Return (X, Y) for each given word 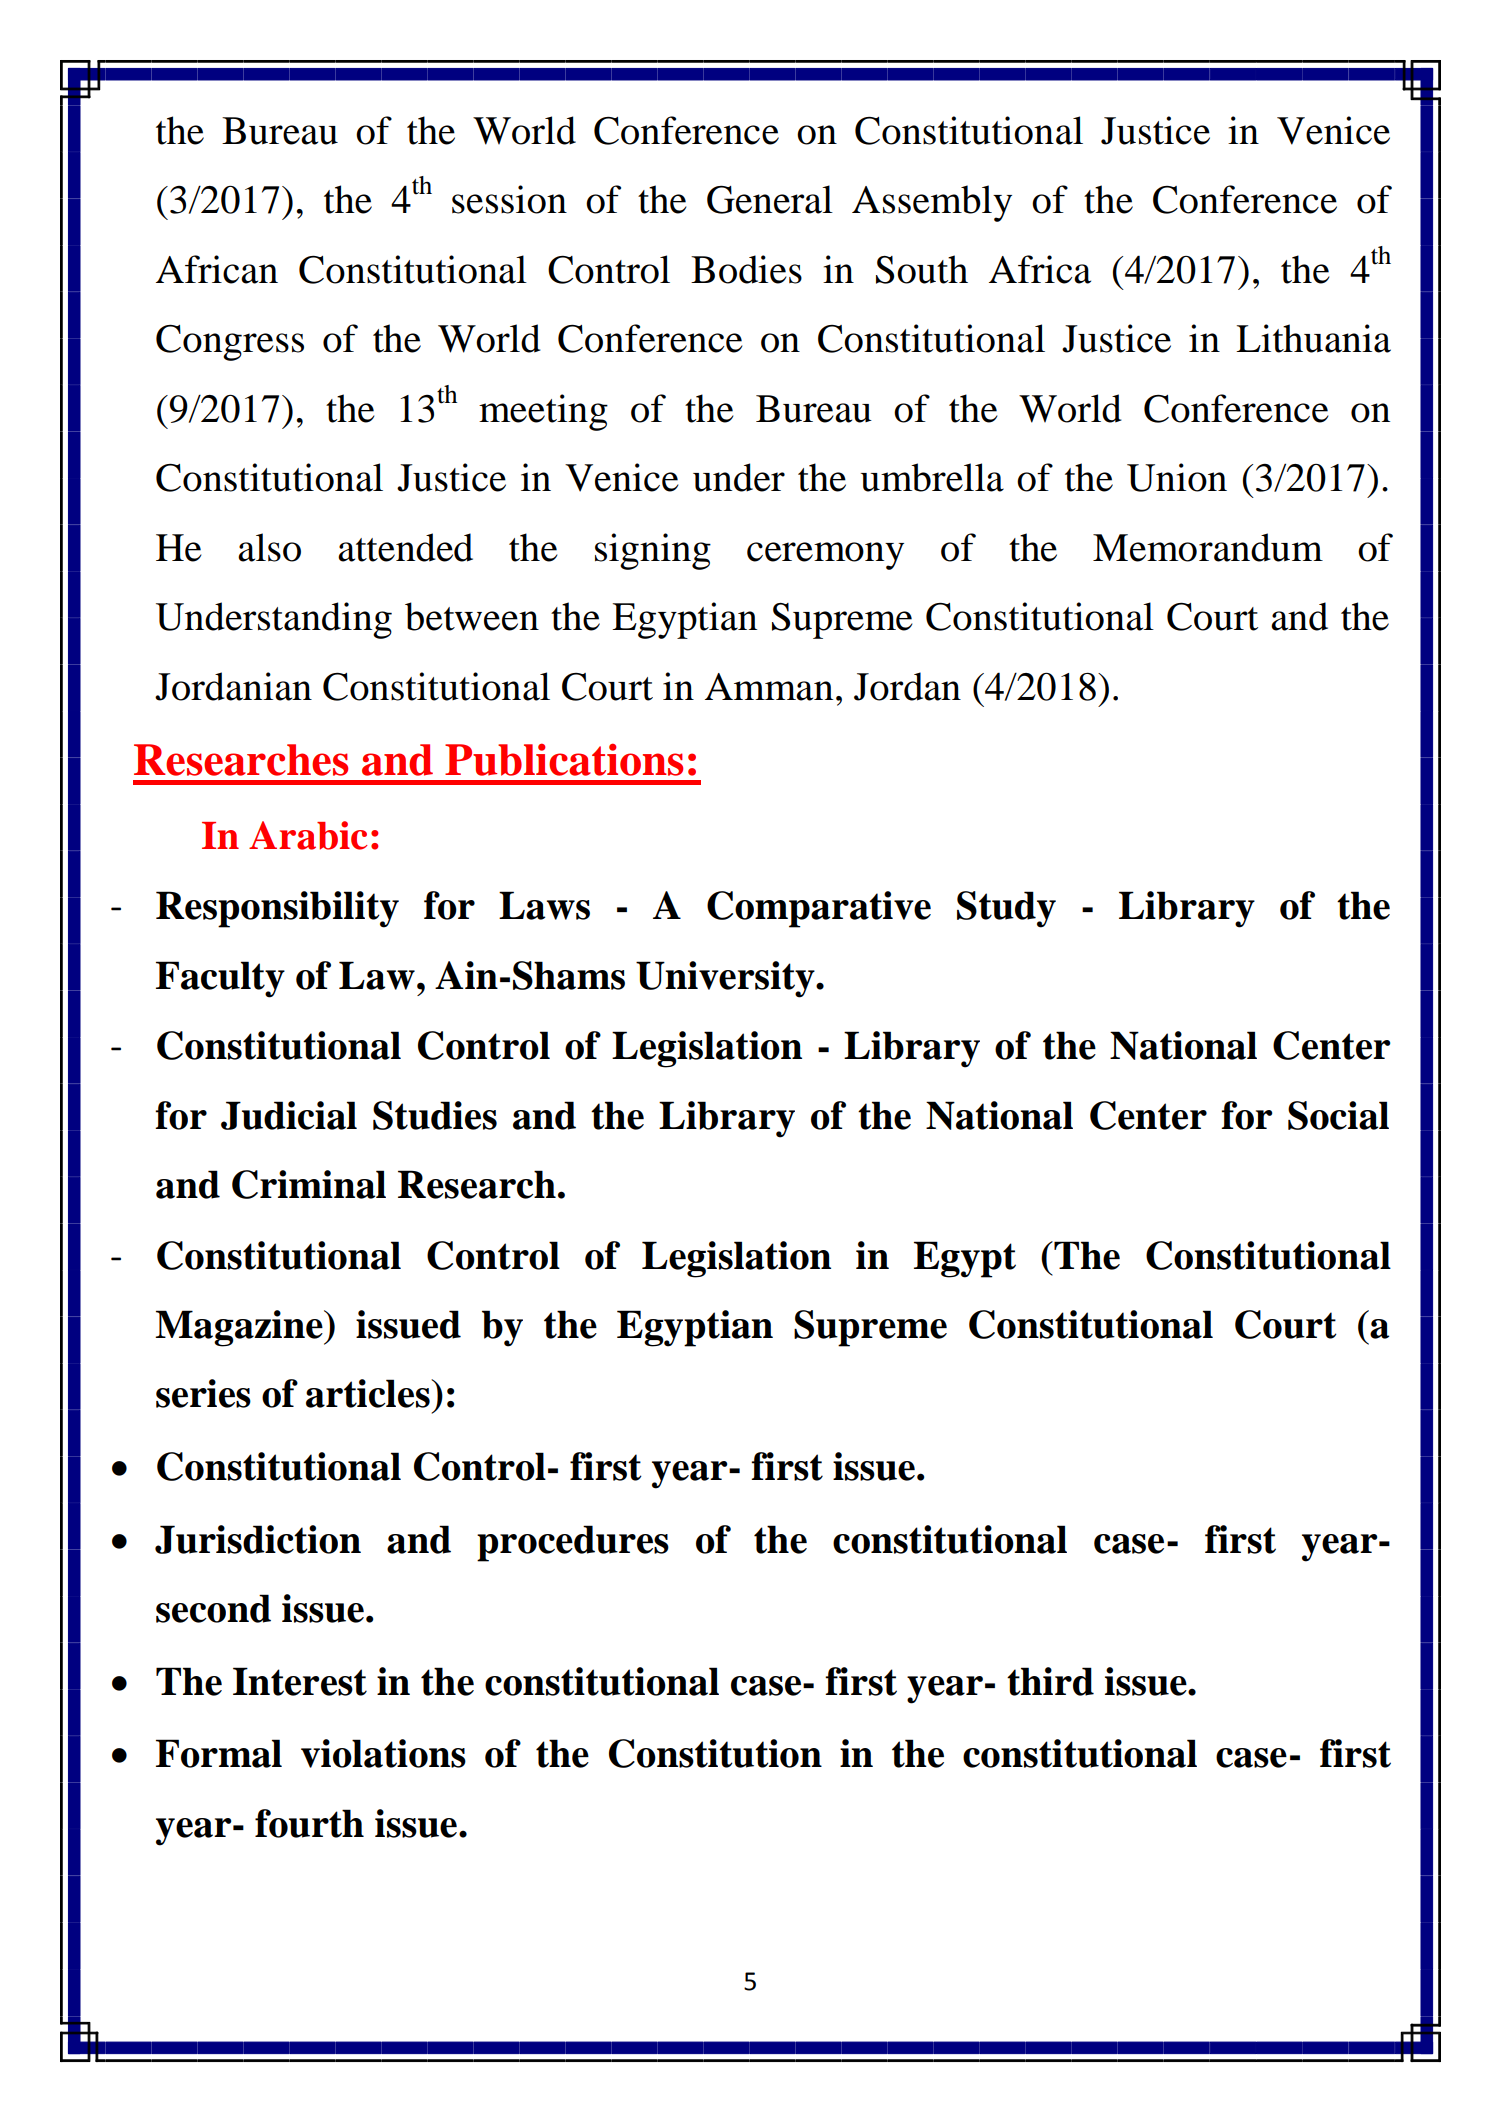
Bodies (746, 269)
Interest (300, 1681)
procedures (573, 1543)
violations (383, 1753)
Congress (230, 343)
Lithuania (1313, 338)
